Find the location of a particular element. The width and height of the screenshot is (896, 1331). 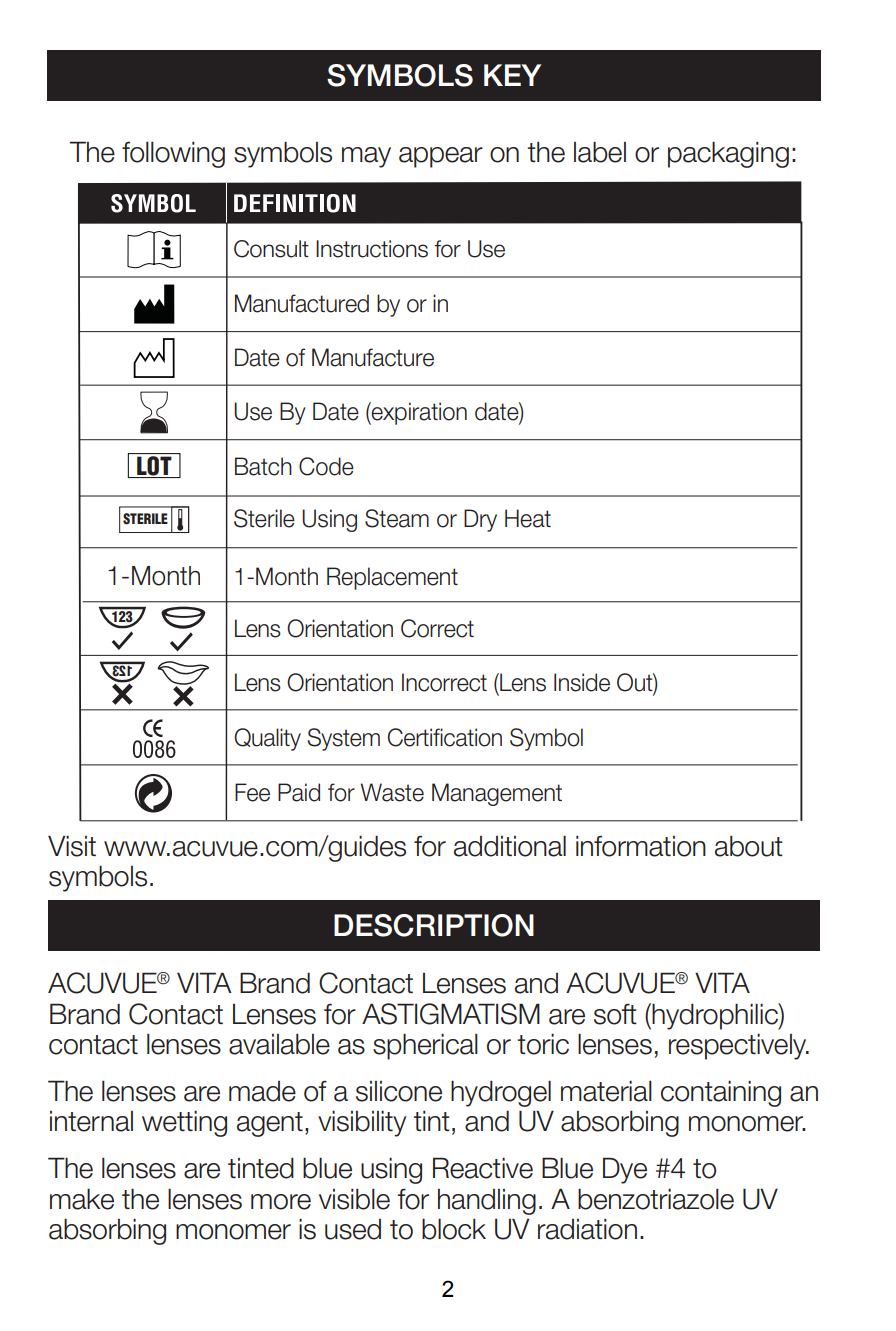

visible is located at coordinates (354, 1199).
